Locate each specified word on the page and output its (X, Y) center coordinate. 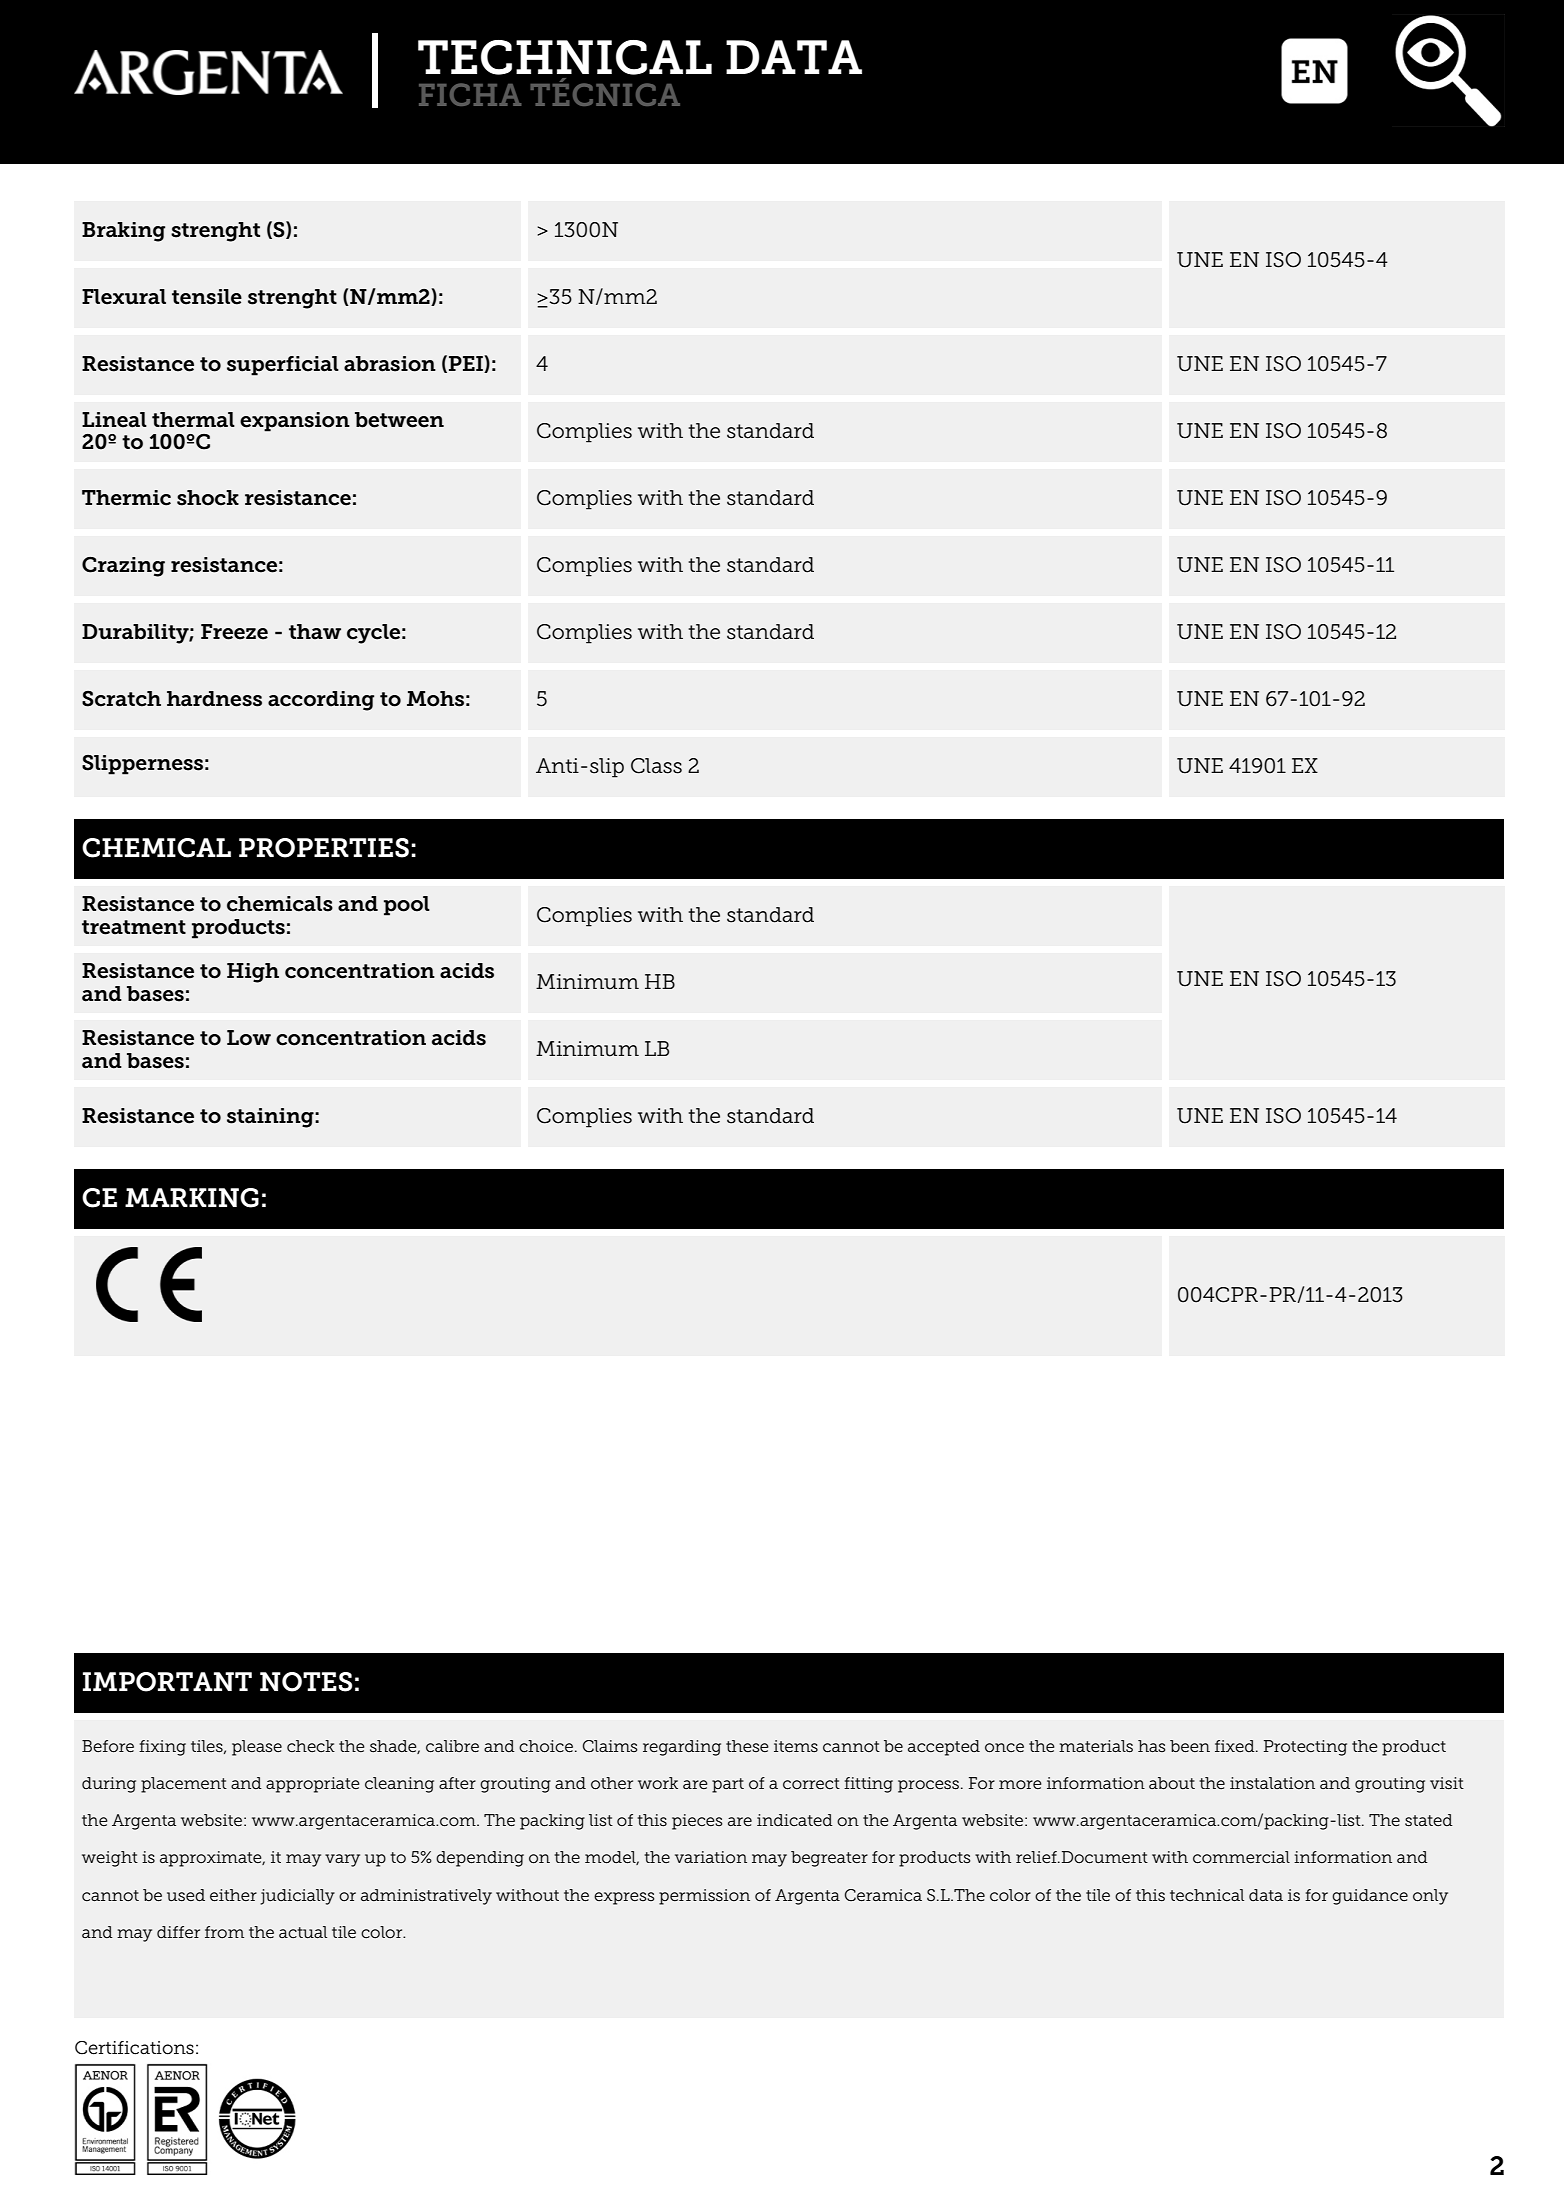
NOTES (306, 1682)
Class (656, 766)
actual (303, 1932)
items (796, 1746)
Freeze (234, 632)
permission (704, 1897)
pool (407, 906)
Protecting (1305, 1748)
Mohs (435, 699)
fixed (1236, 1746)
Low (249, 1038)
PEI (467, 364)
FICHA (470, 94)
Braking (123, 232)
